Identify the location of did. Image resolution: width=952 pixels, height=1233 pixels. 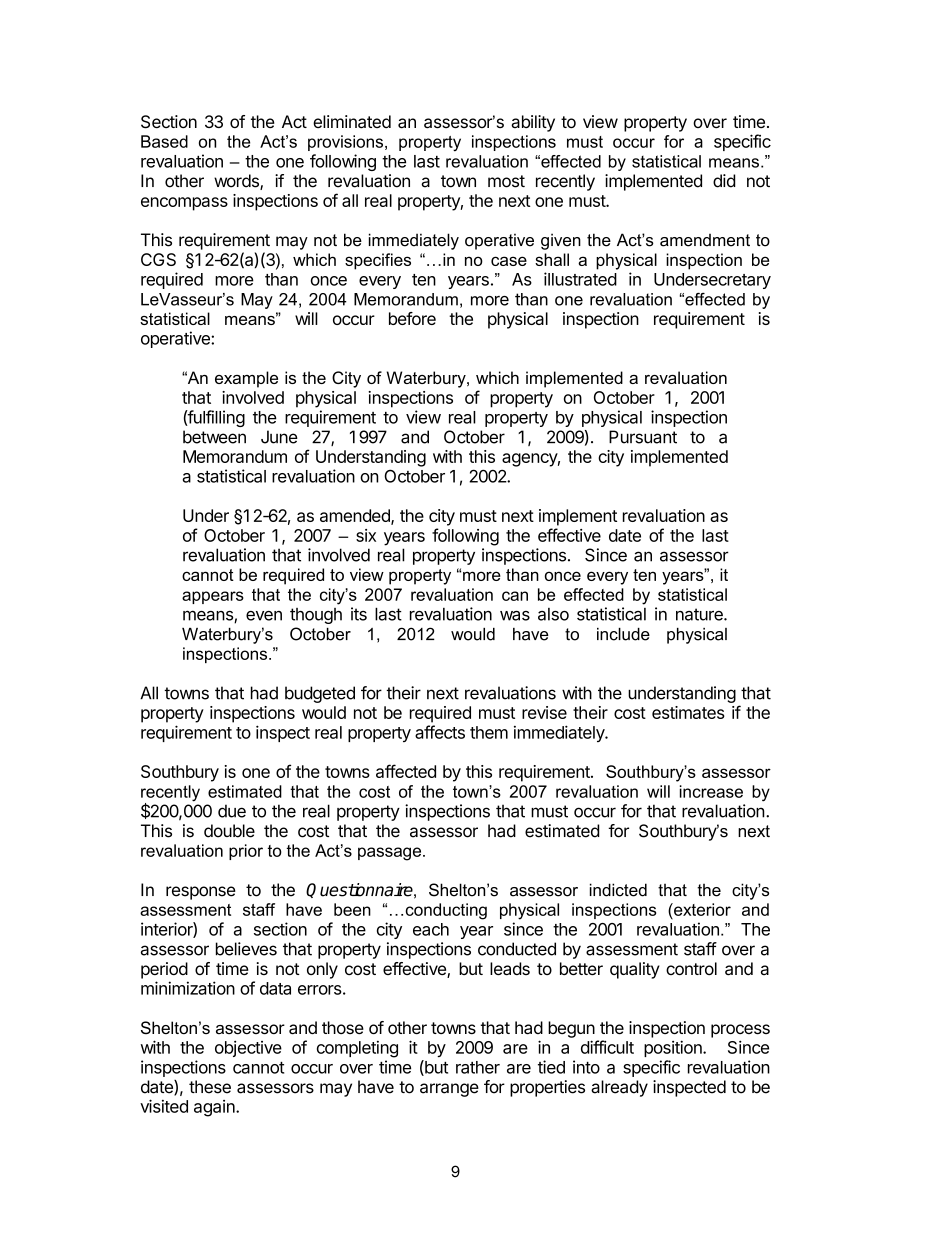
(724, 181).
